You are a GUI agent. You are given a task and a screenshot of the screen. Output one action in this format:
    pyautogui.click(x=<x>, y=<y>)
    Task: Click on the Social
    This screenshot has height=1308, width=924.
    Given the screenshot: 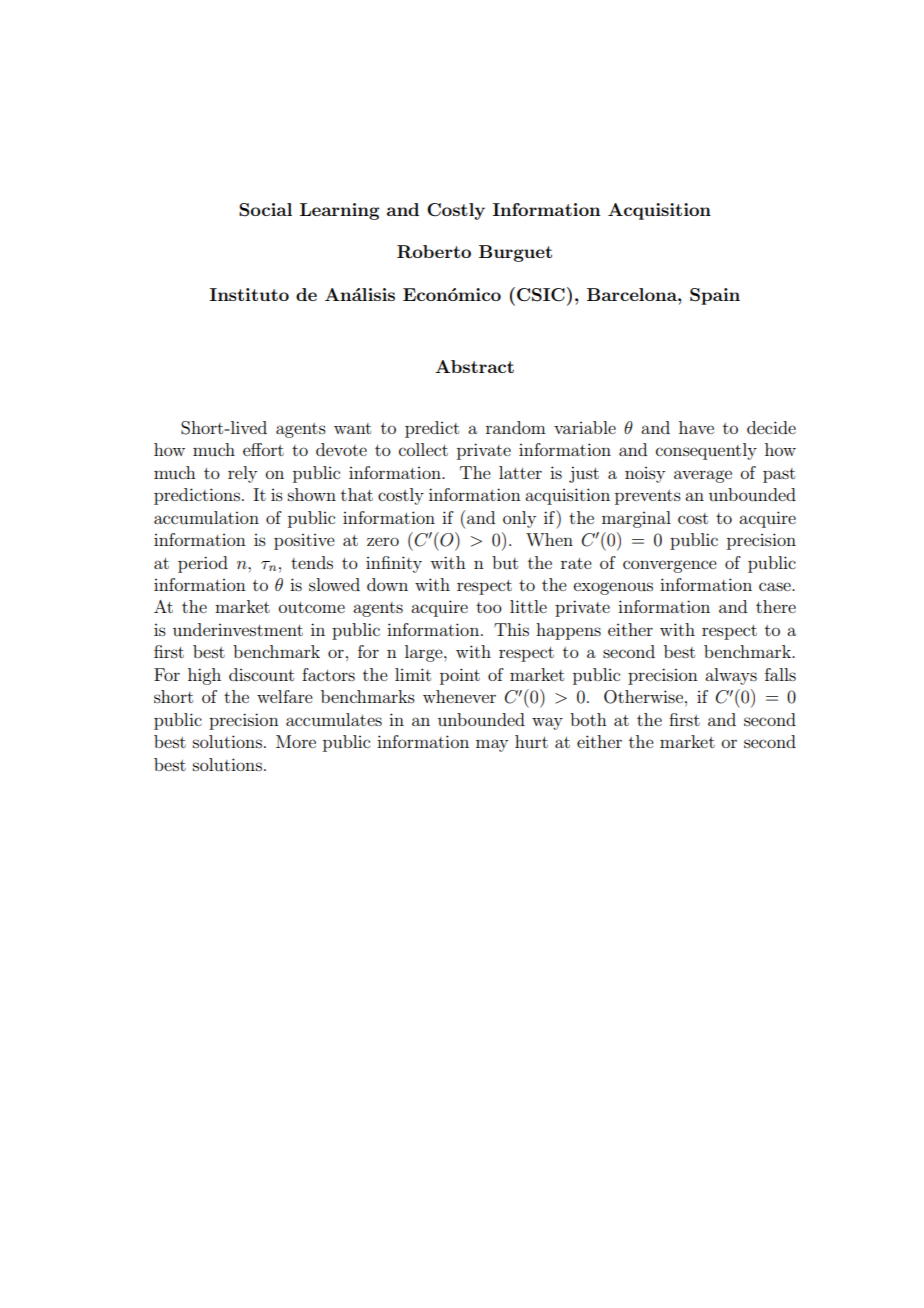 What is the action you would take?
    pyautogui.click(x=265, y=210)
